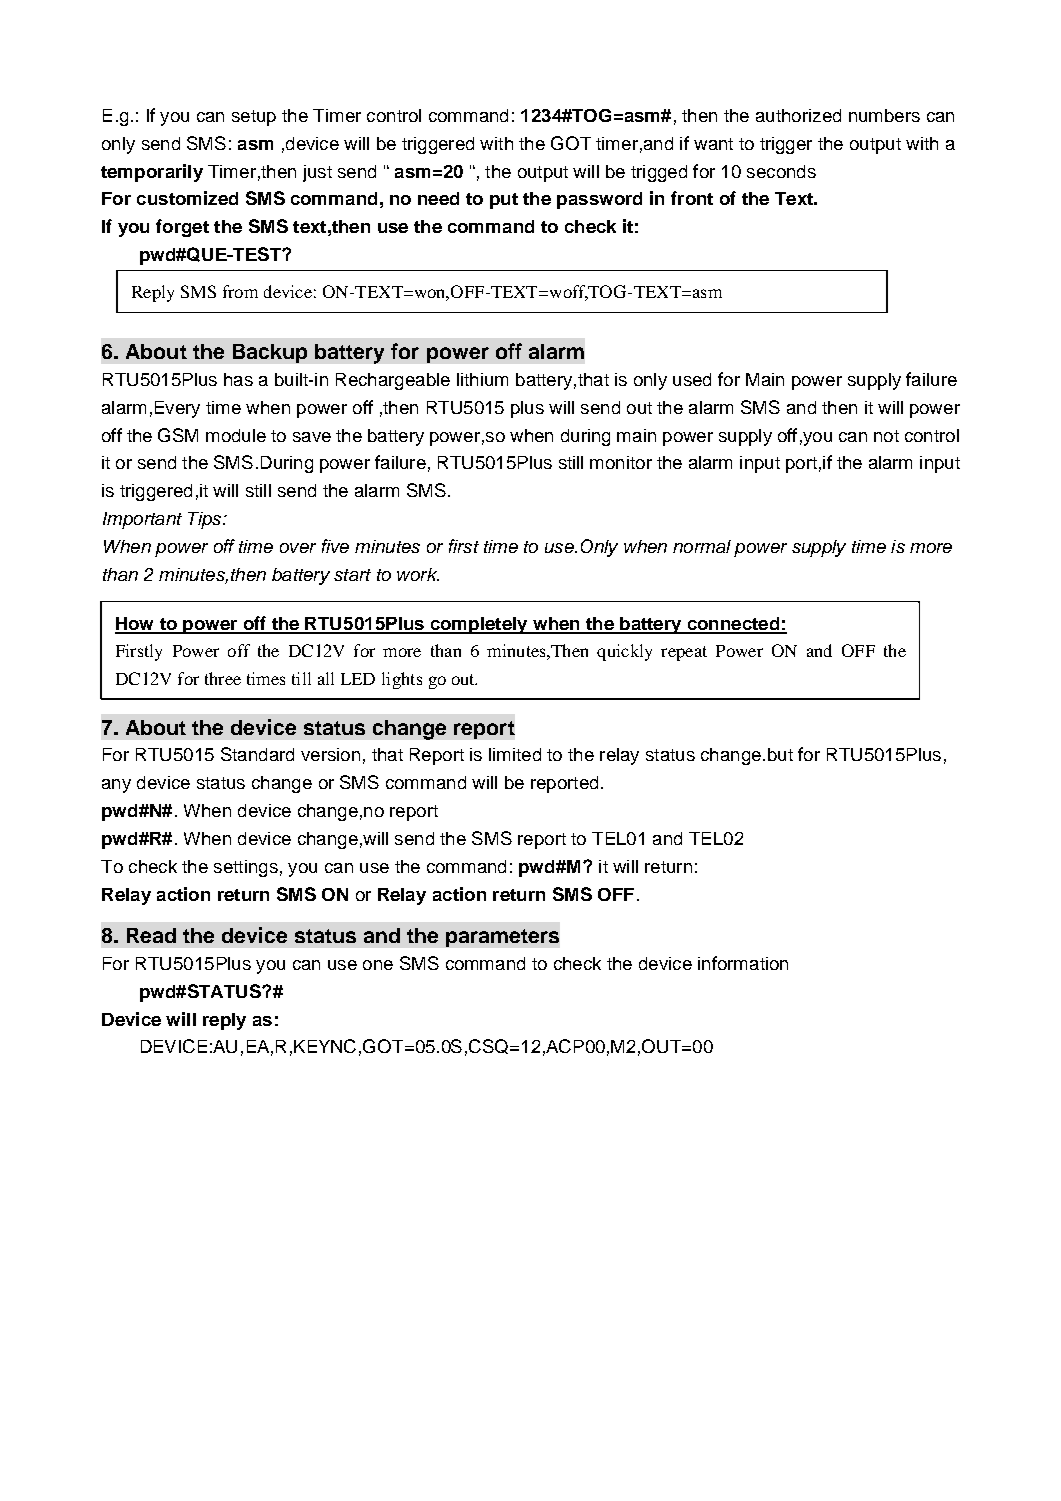 The height and width of the image is (1501, 1061). Describe the element at coordinates (438, 198) in the image. I see `need` at that location.
